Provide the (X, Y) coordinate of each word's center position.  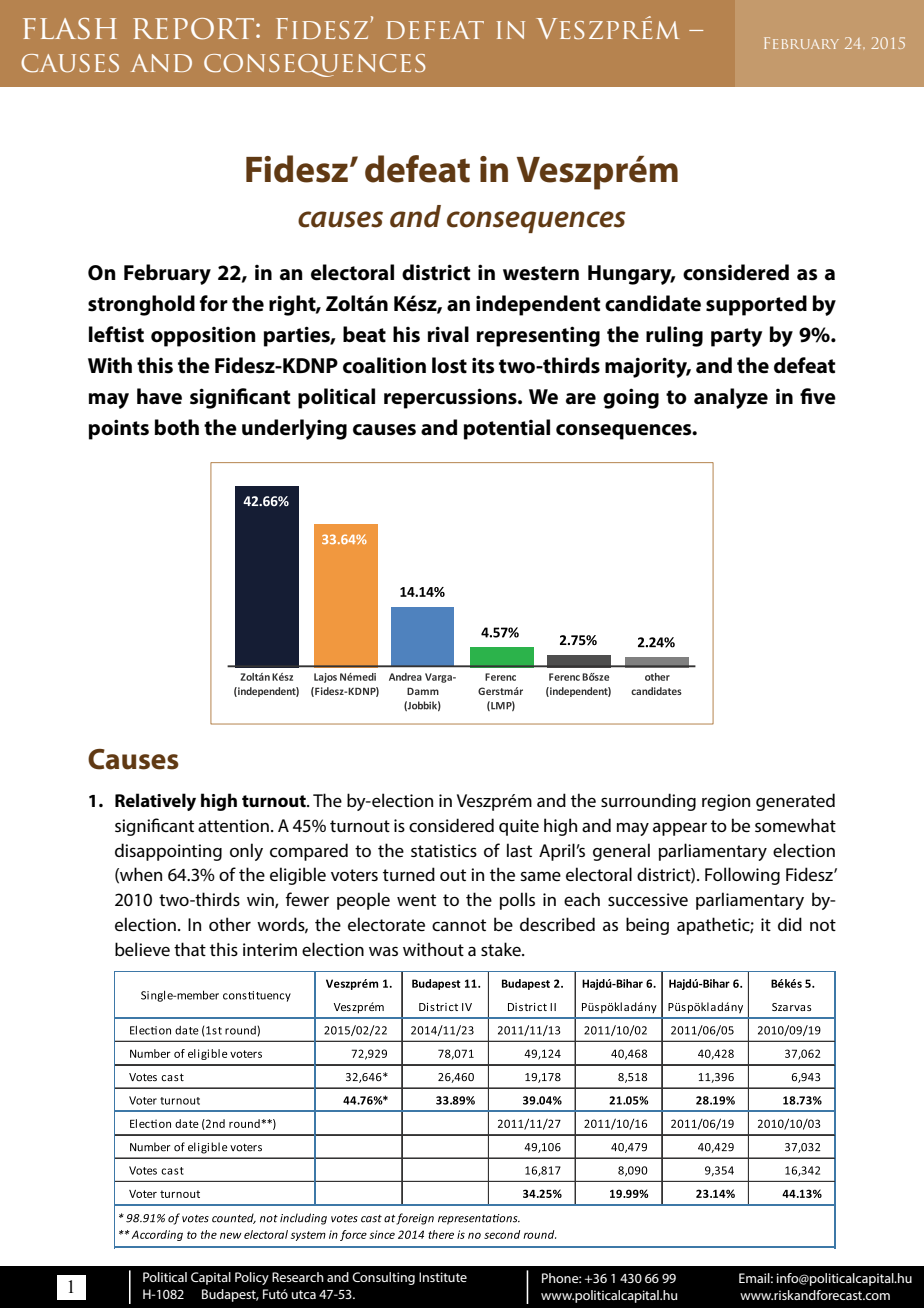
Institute (443, 1277)
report (195, 29)
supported (756, 305)
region (726, 802)
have (159, 396)
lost (449, 365)
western (541, 273)
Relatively (155, 802)
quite (519, 827)
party (736, 337)
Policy (252, 1278)
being (647, 926)
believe (142, 949)
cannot (459, 925)
